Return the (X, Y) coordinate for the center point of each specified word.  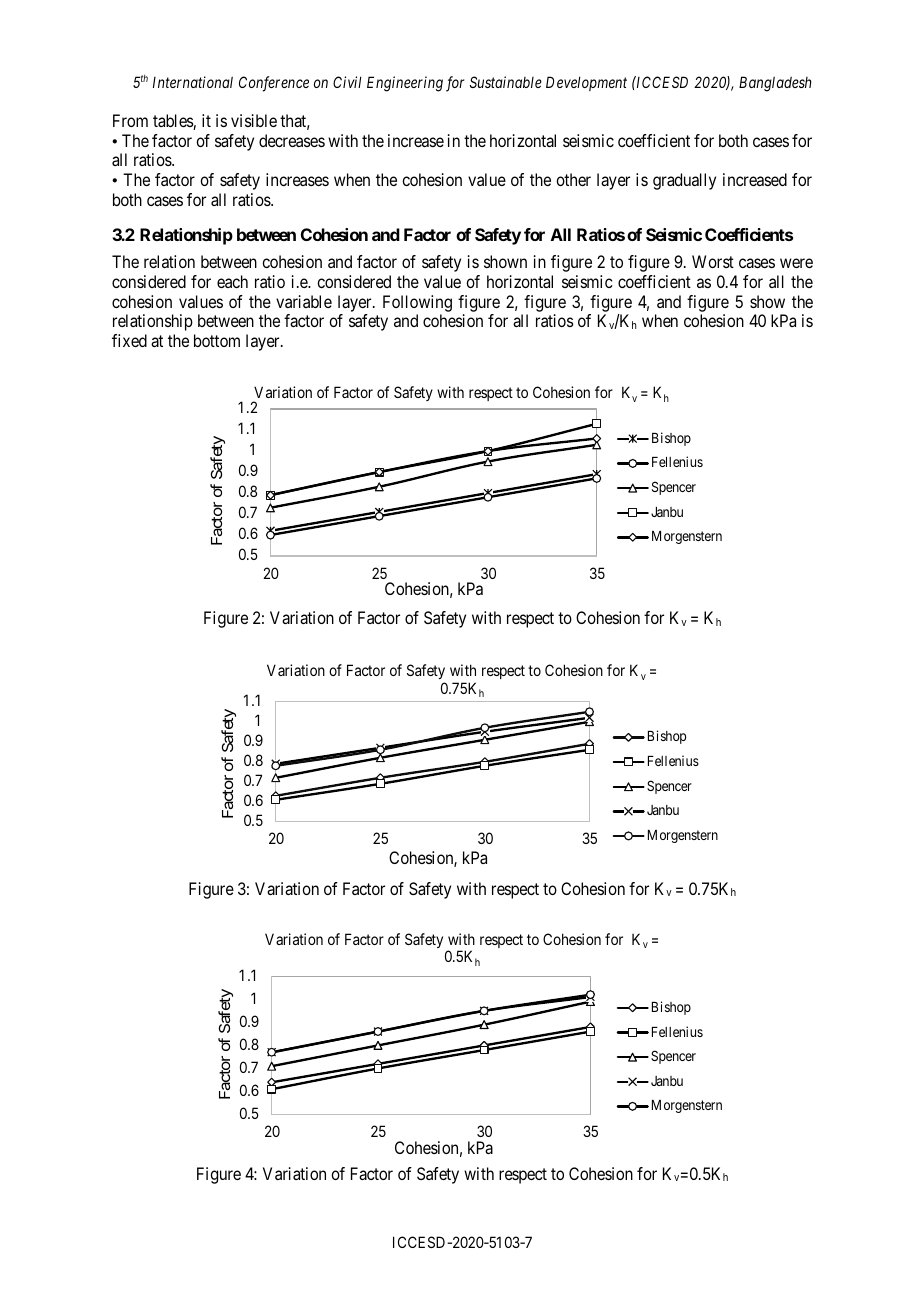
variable (304, 301)
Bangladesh (775, 84)
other (573, 179)
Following (417, 303)
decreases (292, 140)
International (193, 82)
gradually (684, 181)
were (796, 263)
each (232, 281)
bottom (217, 340)
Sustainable (506, 82)
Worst (713, 261)
